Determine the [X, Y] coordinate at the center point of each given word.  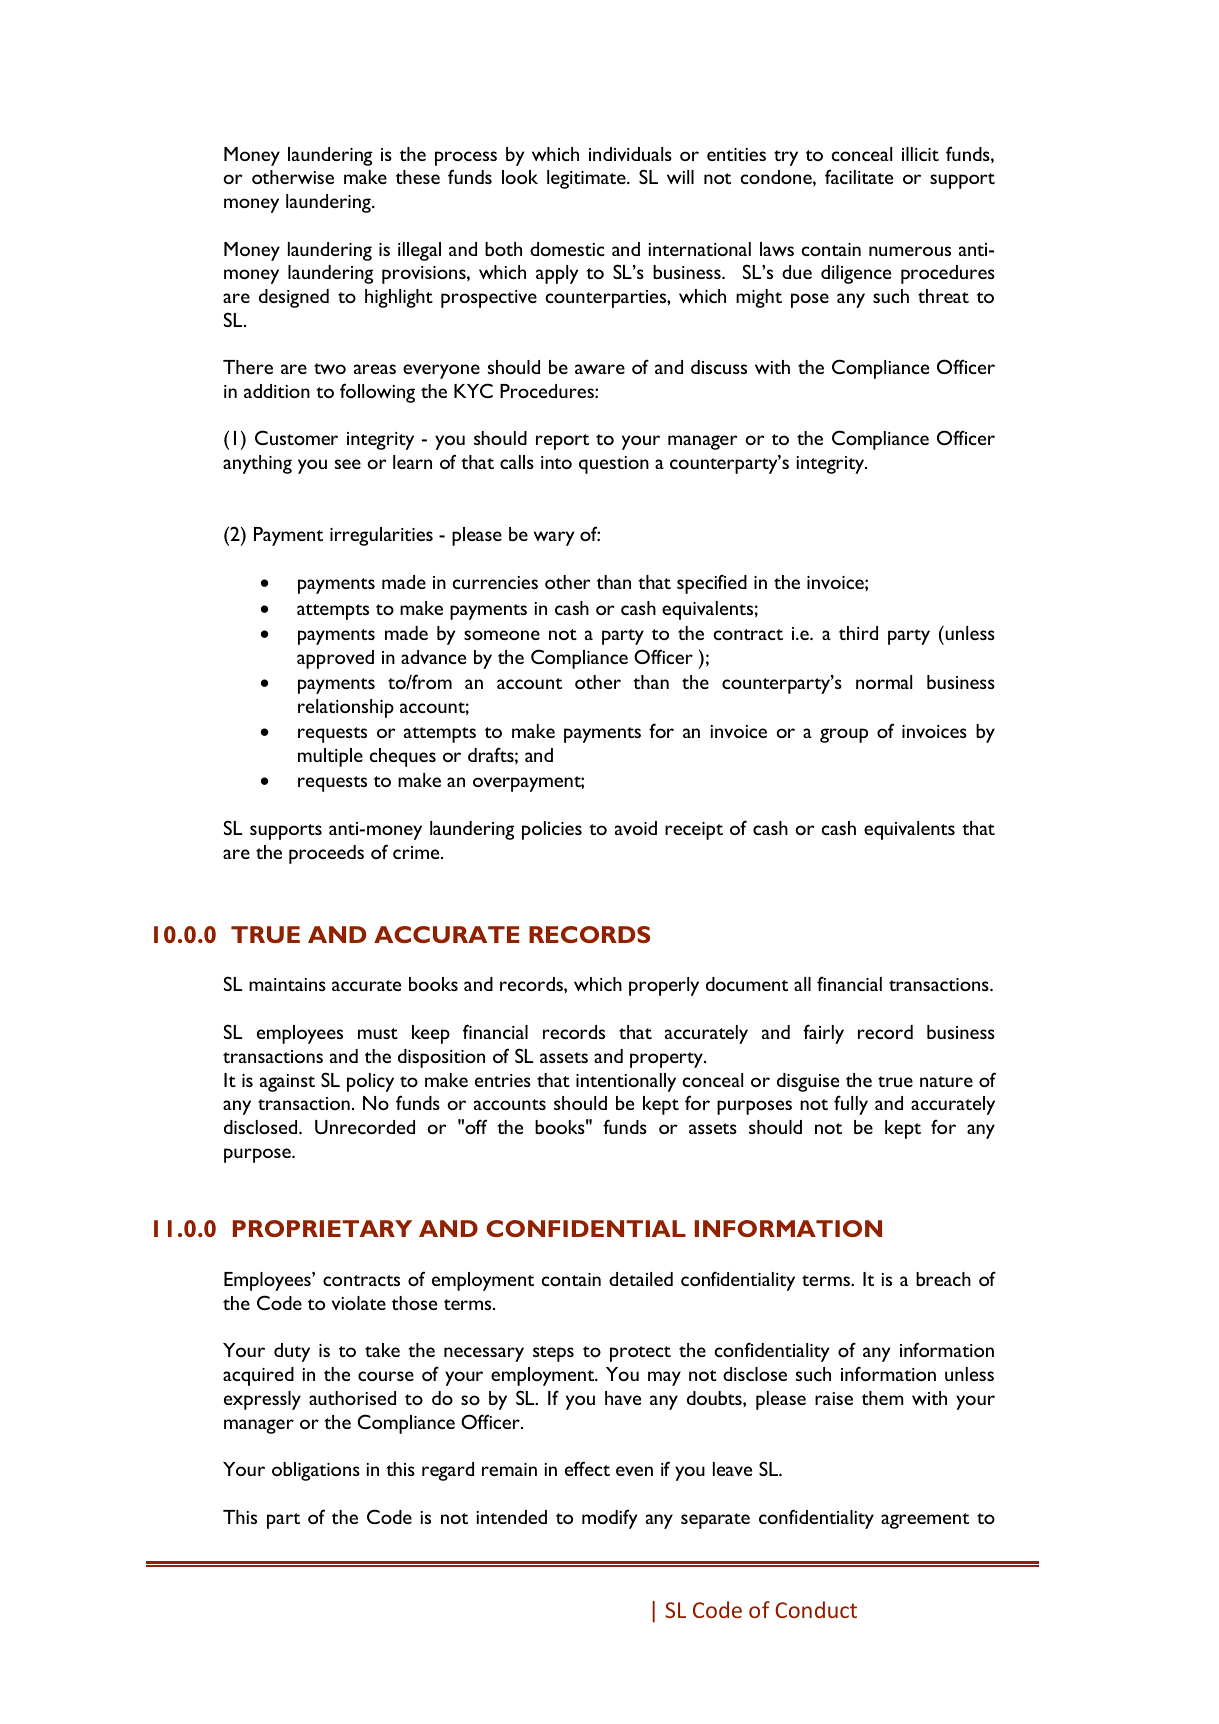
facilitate [859, 176]
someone [502, 635]
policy [370, 1082]
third [858, 633]
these [418, 177]
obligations [316, 1471]
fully [851, 1105]
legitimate [587, 179]
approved [335, 659]
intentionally [626, 1082]
